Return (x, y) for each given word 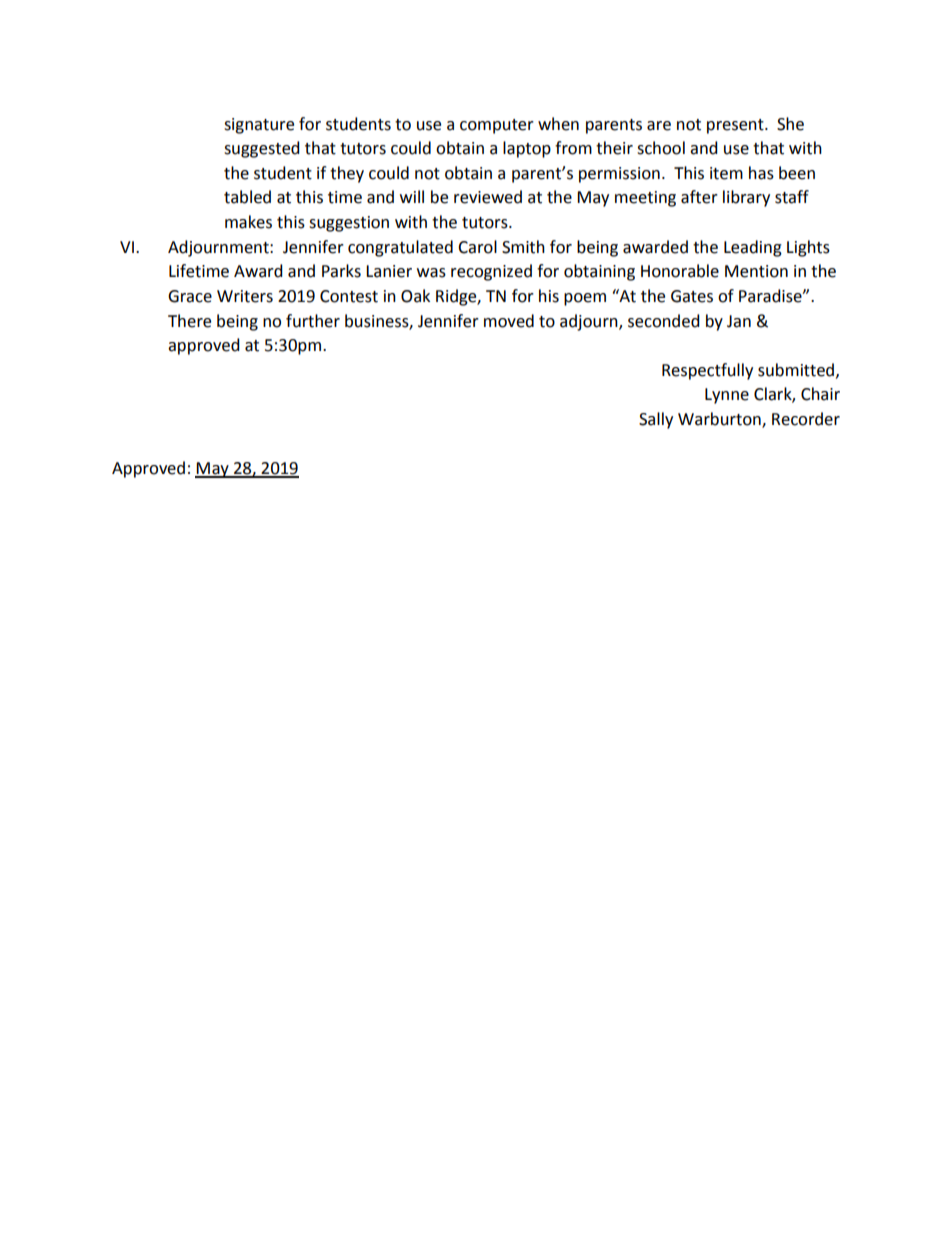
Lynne (727, 396)
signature (259, 126)
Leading (753, 248)
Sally (656, 420)
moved (509, 321)
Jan (739, 321)
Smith (523, 247)
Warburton (720, 420)
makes (248, 222)
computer (497, 126)
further (313, 321)
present (736, 126)
